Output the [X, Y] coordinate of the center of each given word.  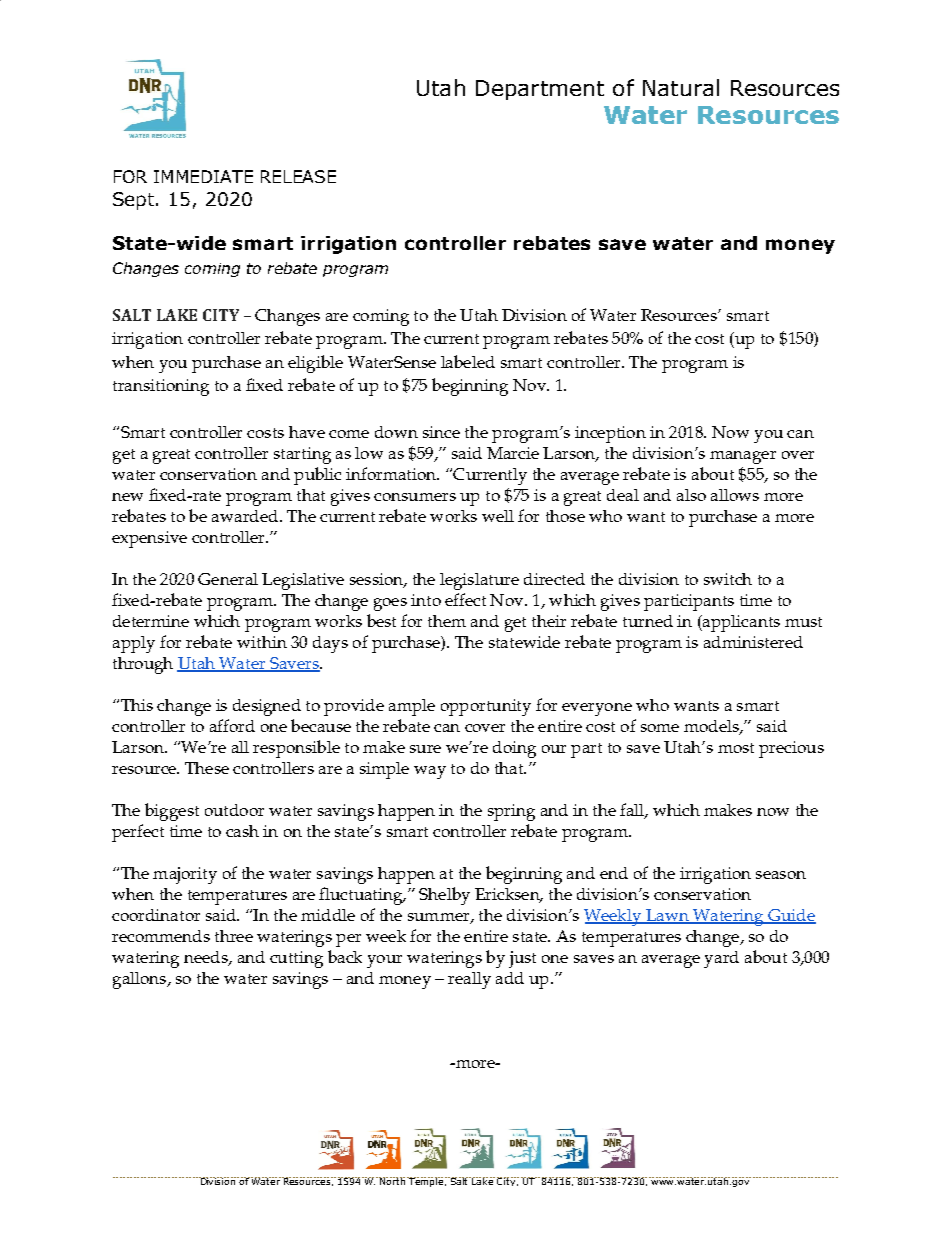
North [393, 1181]
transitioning [161, 387]
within [262, 642]
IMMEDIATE [203, 176]
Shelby [444, 896]
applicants [740, 623]
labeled [468, 361]
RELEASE [298, 176]
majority [185, 875]
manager [743, 457]
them [447, 621]
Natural [681, 87]
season [781, 875]
